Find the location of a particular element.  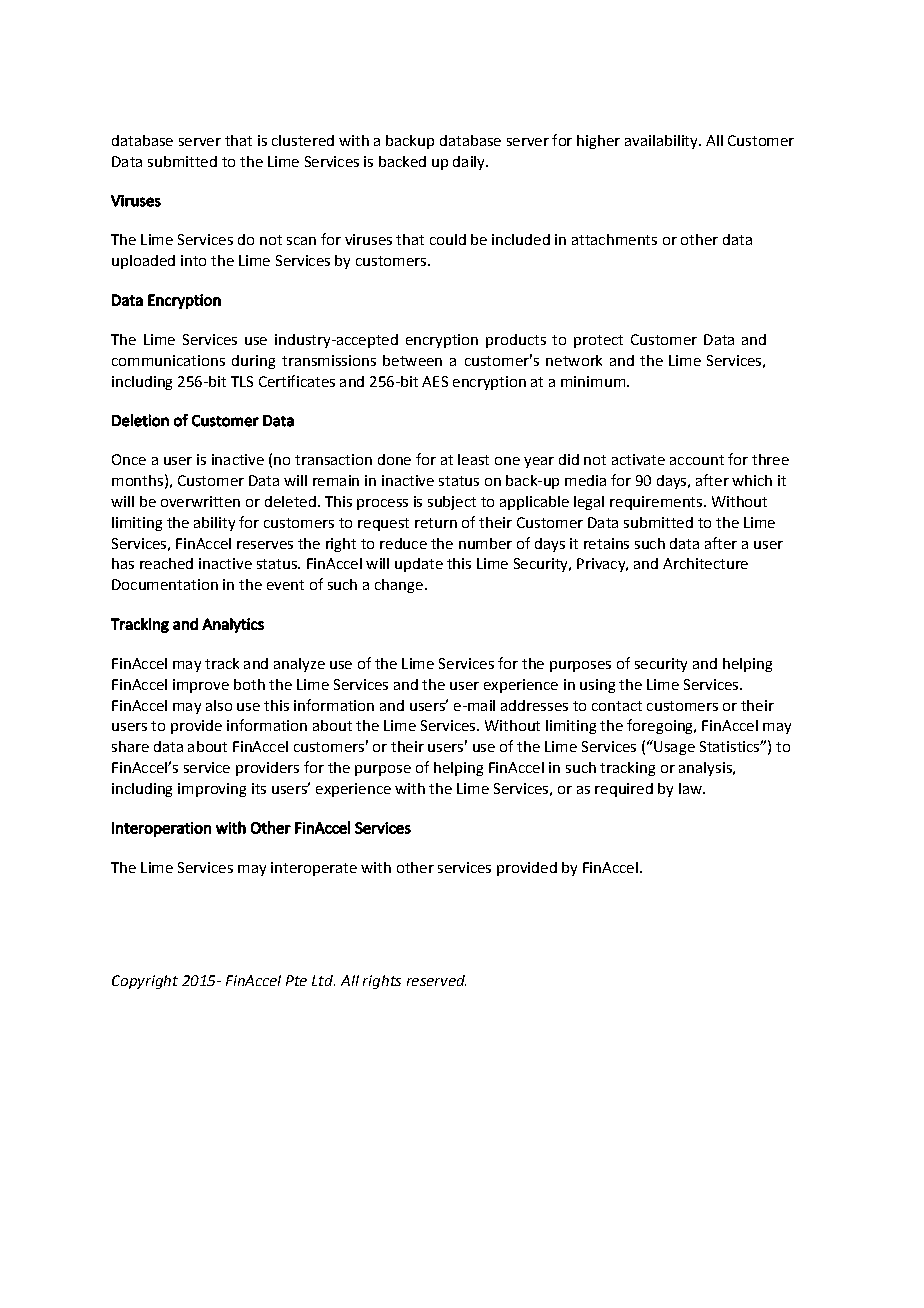

least is located at coordinates (473, 459).
